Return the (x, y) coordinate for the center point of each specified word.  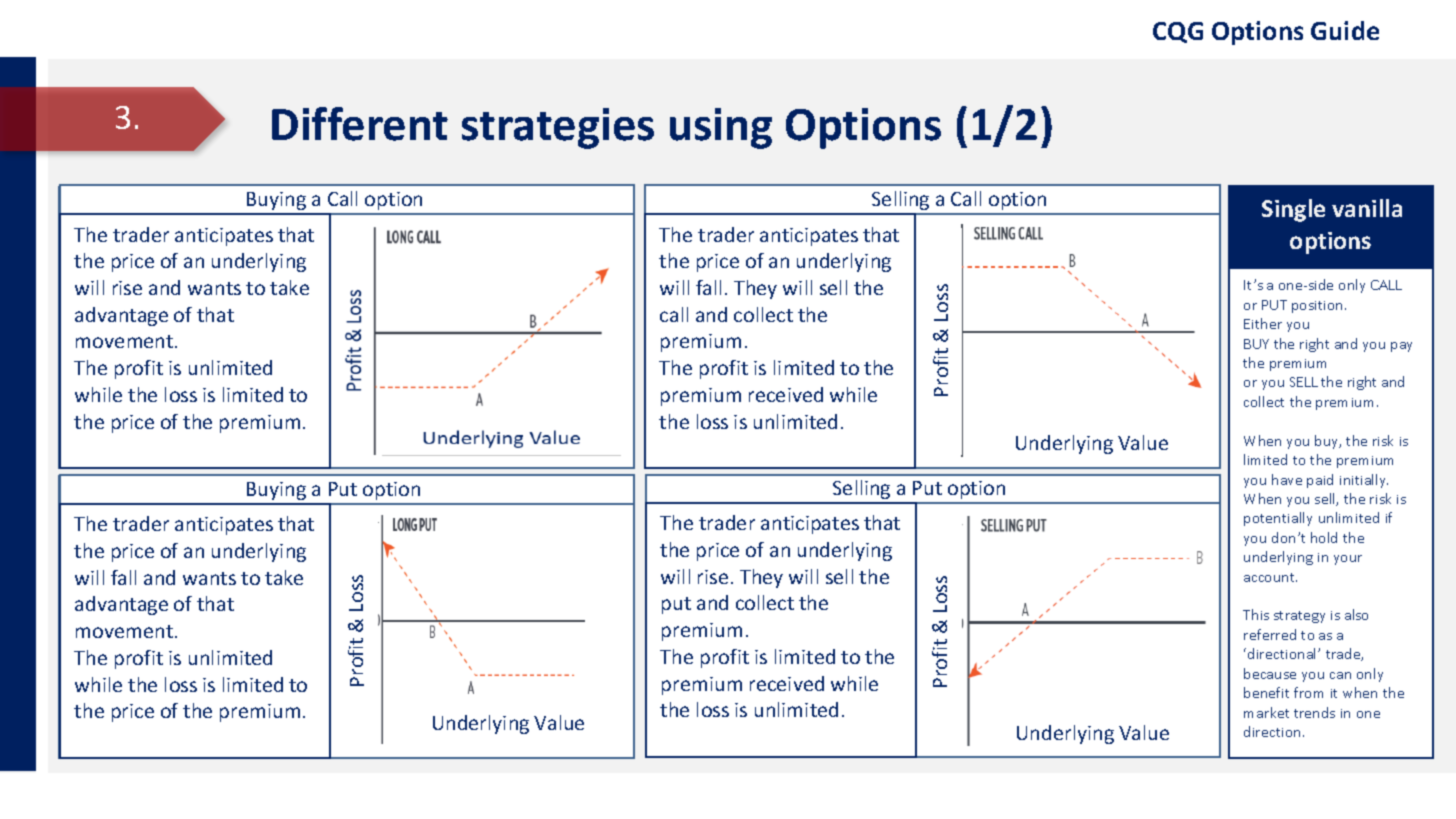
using (721, 128)
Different (360, 124)
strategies (558, 128)
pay (1401, 347)
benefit (1266, 692)
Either (1263, 323)
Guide (1345, 30)
